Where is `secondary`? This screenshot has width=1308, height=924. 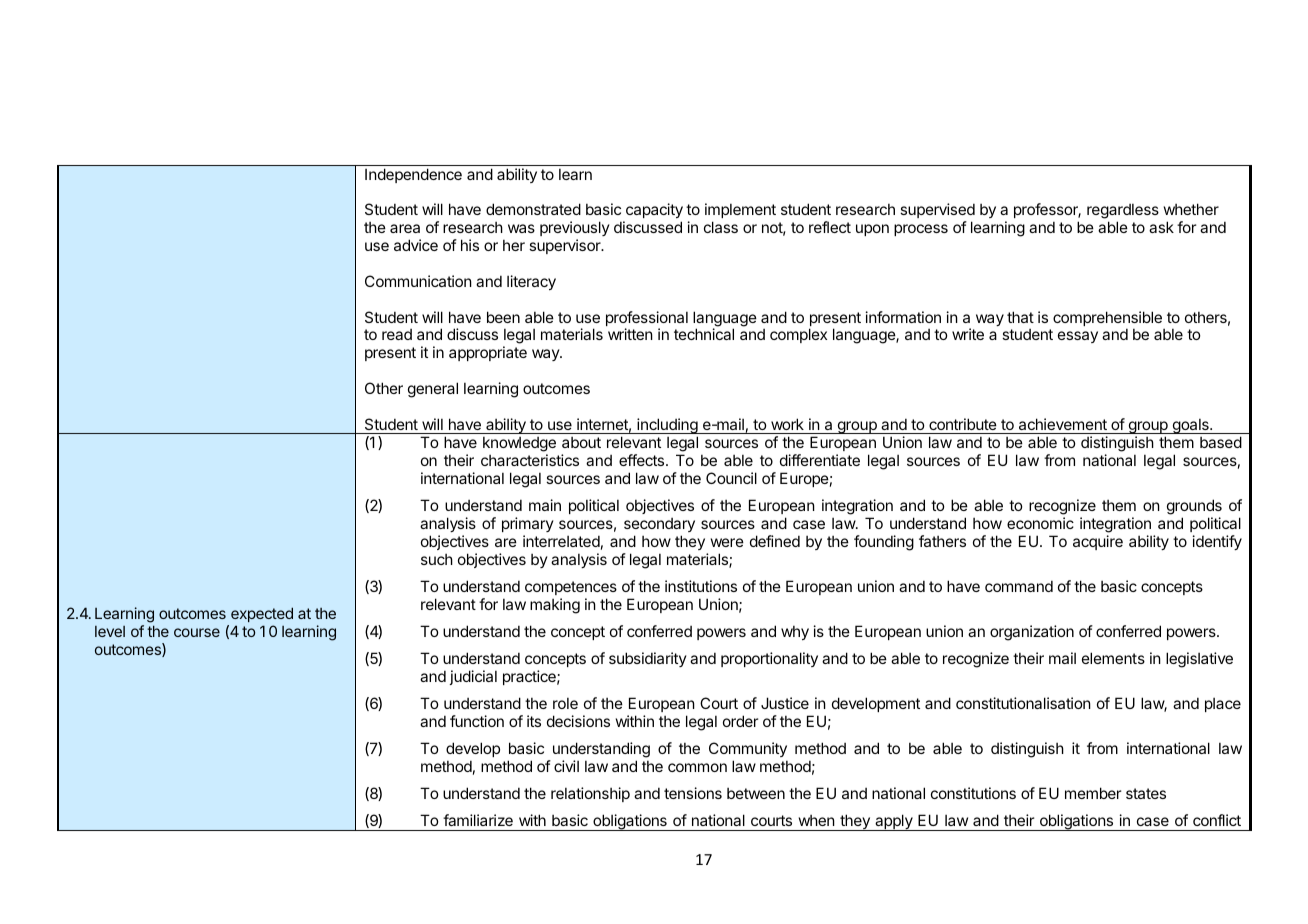
secondary is located at coordinates (659, 525).
